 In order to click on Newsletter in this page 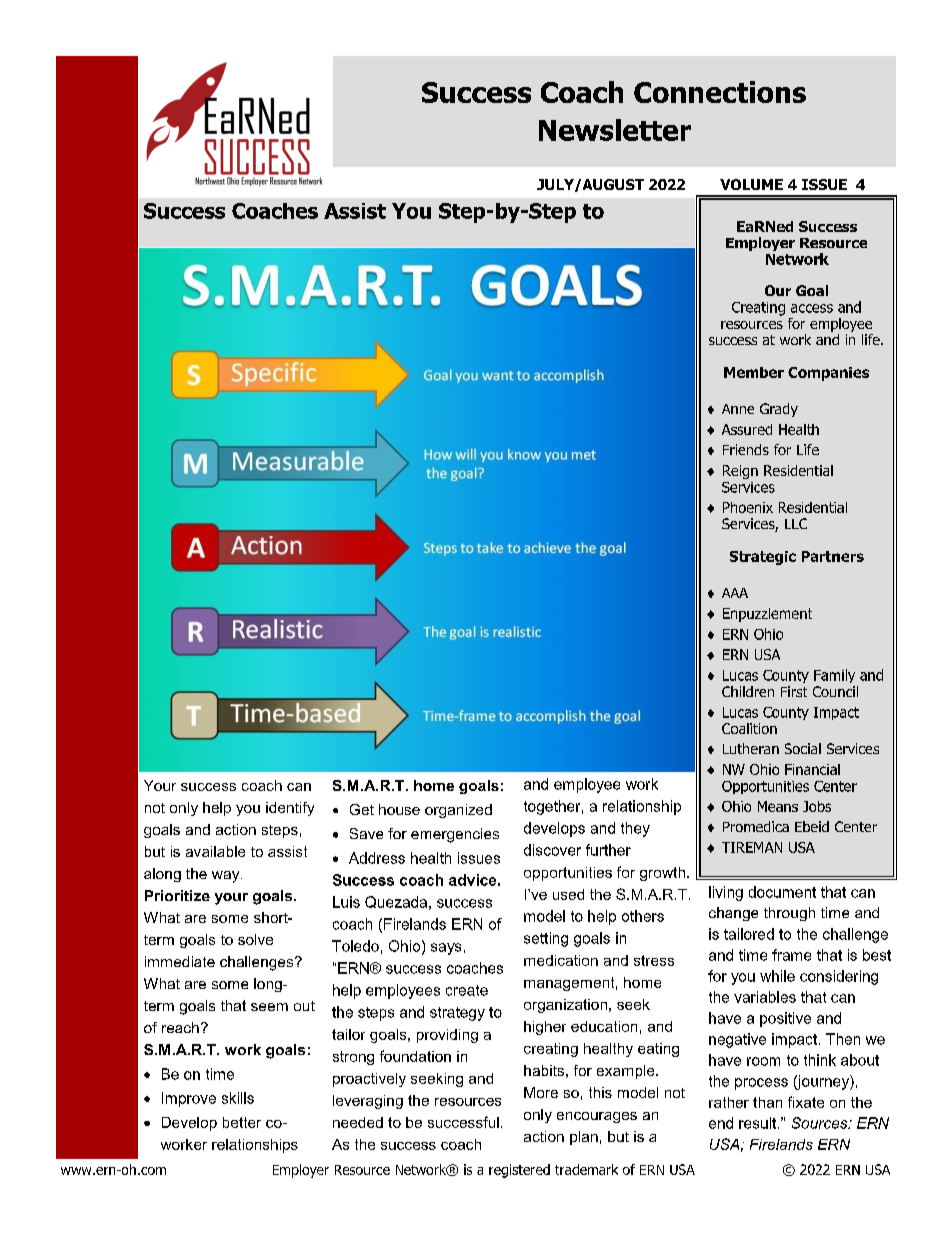, I will do `click(615, 130)`.
